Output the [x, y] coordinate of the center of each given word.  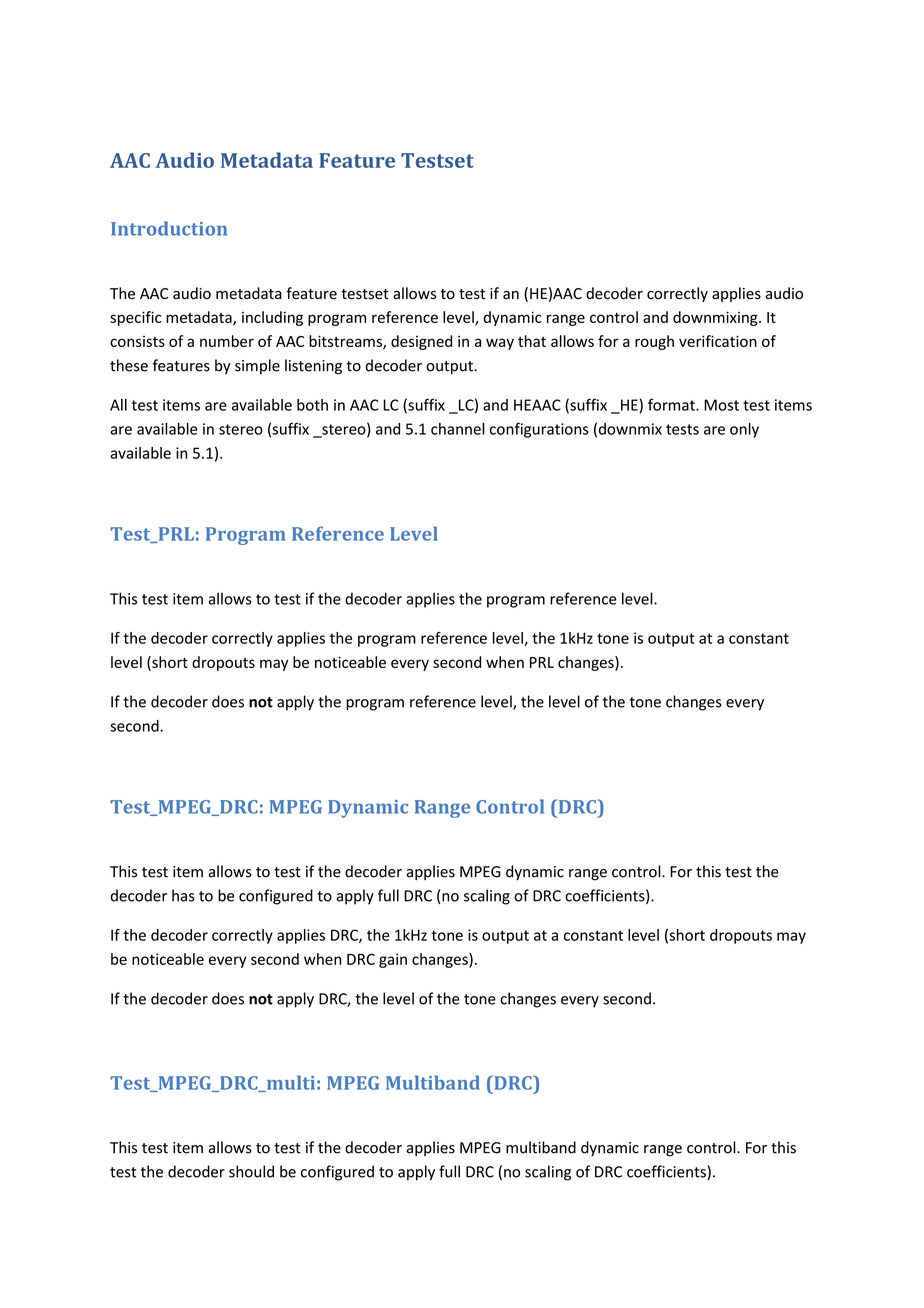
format [672, 404]
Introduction [169, 228]
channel [458, 429]
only [744, 430]
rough [654, 342]
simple [257, 366]
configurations [539, 430]
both [312, 405]
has [183, 895]
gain [393, 960]
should [251, 1171]
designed [421, 342]
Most [721, 405]
